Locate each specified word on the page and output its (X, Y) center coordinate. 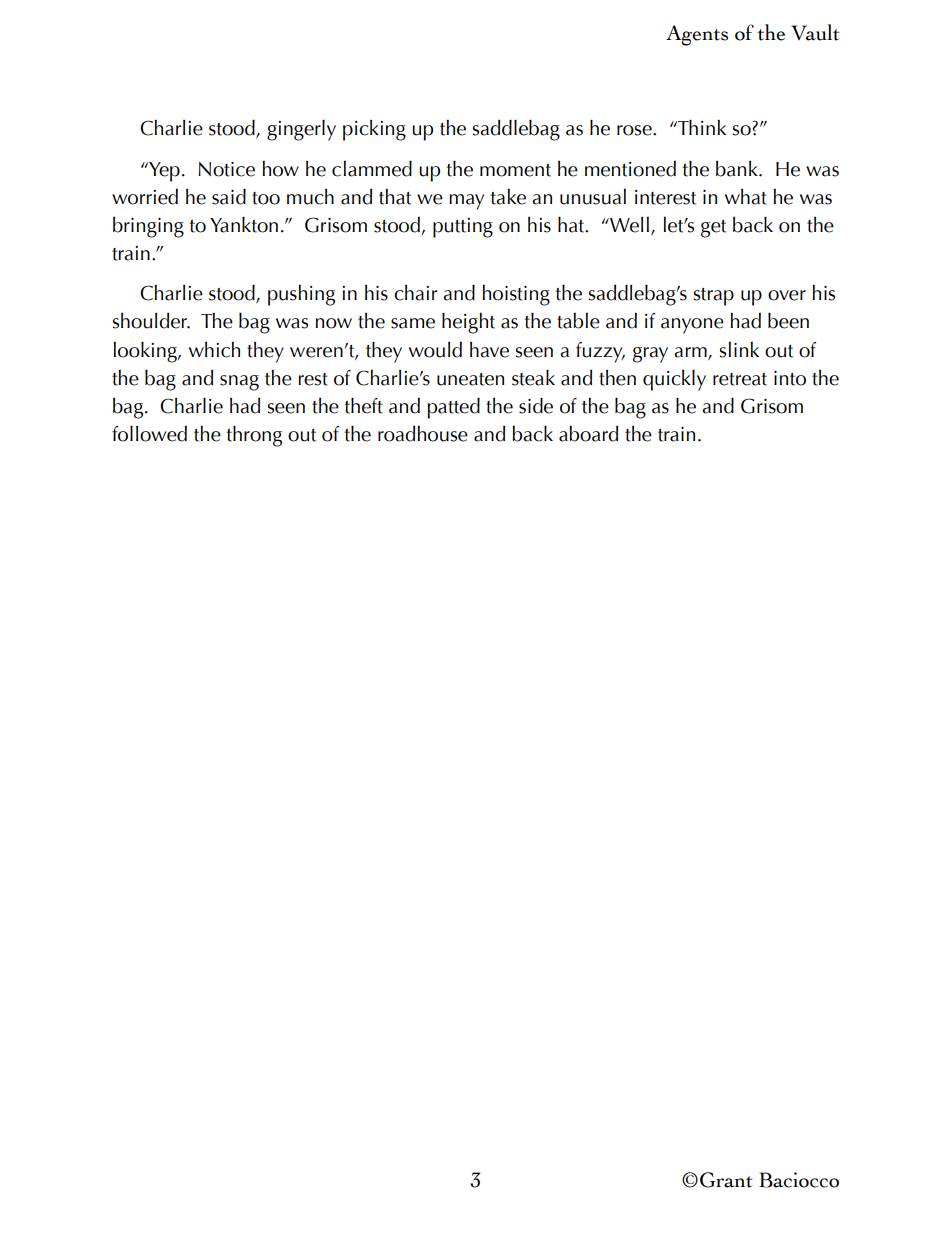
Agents (697, 35)
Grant (726, 1180)
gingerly (301, 130)
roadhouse (423, 434)
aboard (588, 434)
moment (515, 170)
